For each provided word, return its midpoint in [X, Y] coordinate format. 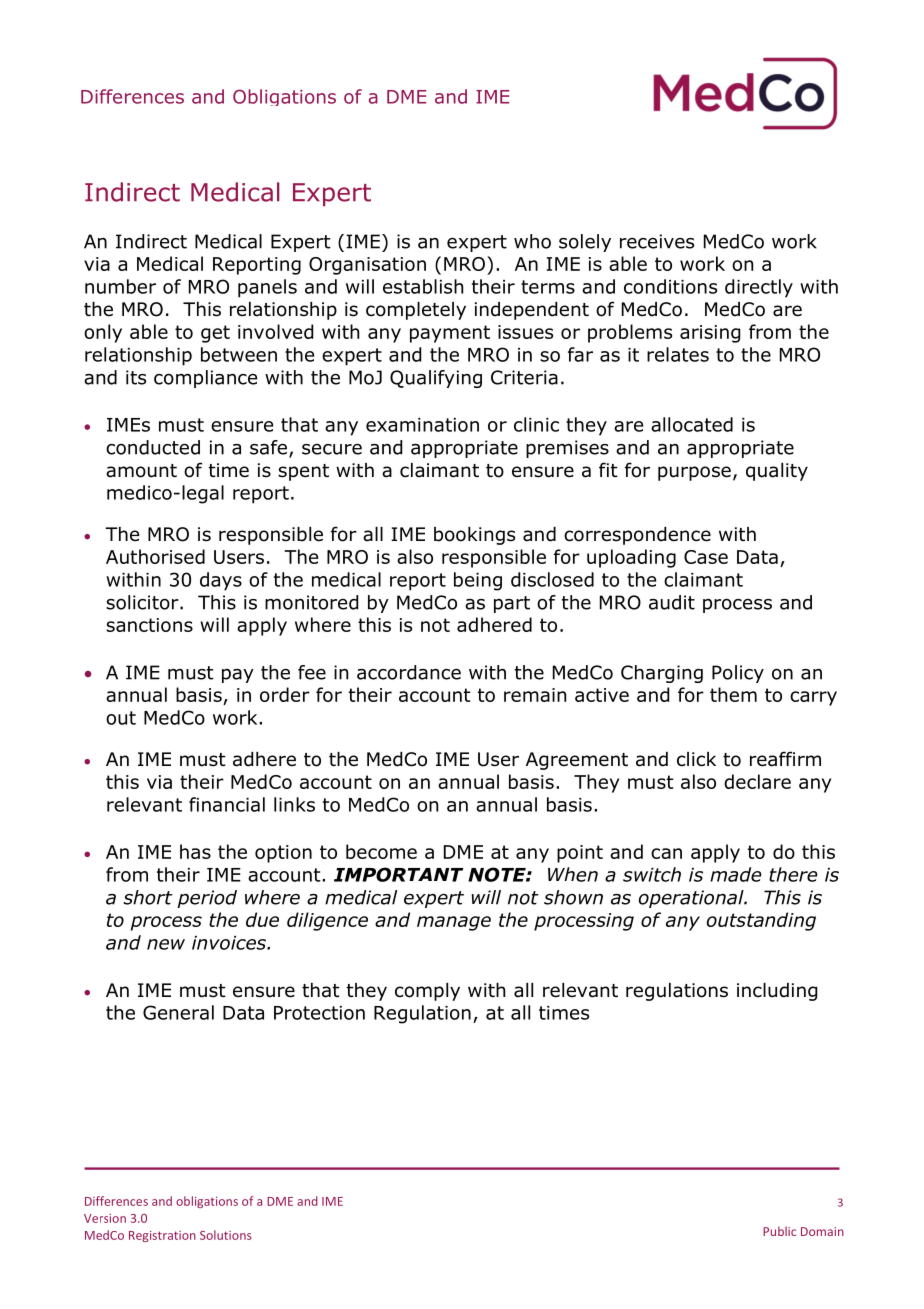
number [120, 286]
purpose [694, 473]
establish [423, 286]
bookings [474, 536]
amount [141, 471]
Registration [162, 1236]
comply [427, 992]
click [696, 759]
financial [227, 804]
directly [759, 288]
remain [535, 695]
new [166, 944]
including [777, 992]
